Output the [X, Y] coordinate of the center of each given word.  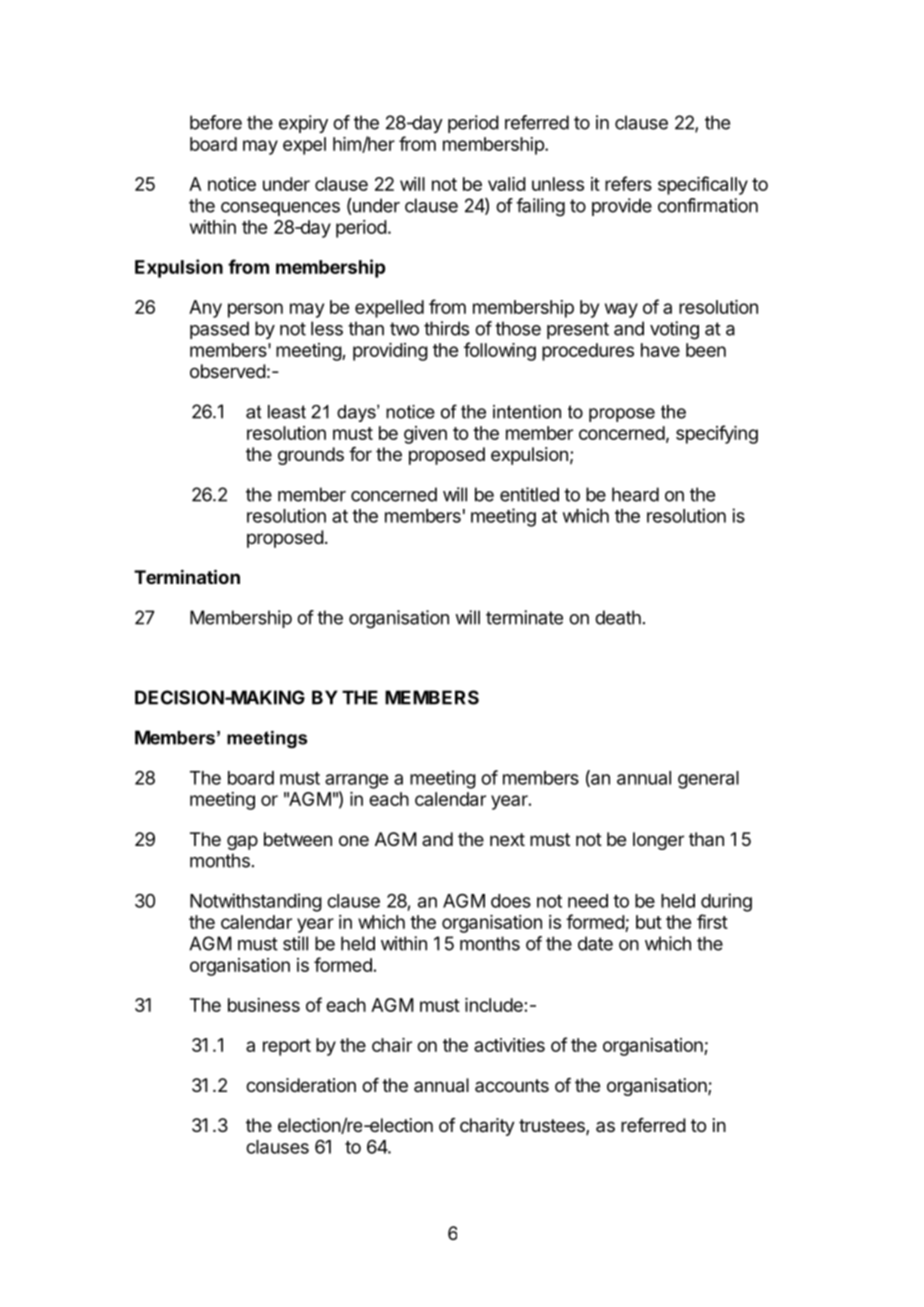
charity [487, 1127]
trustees [553, 1127]
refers [628, 183]
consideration [301, 1085]
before [216, 122]
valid [507, 184]
